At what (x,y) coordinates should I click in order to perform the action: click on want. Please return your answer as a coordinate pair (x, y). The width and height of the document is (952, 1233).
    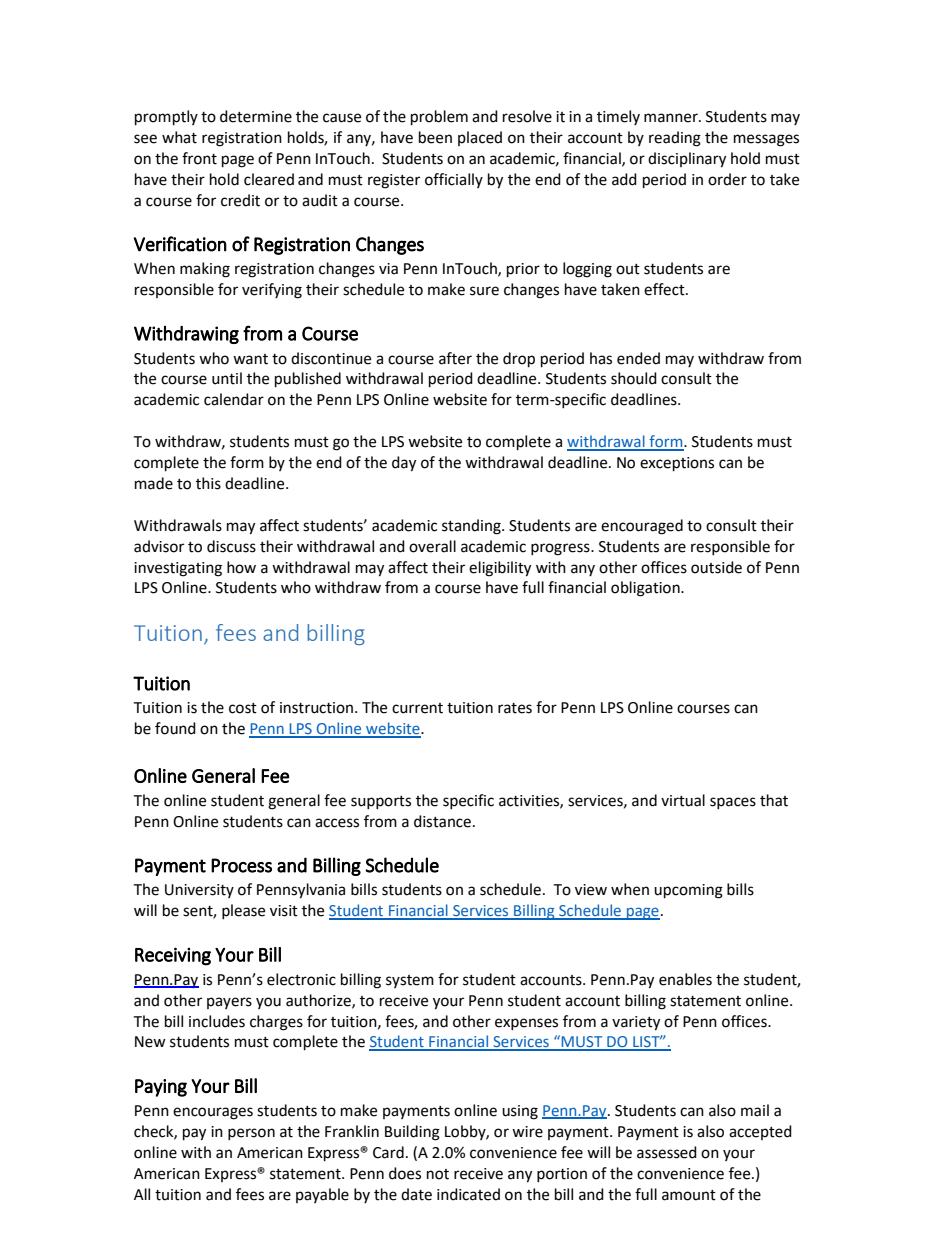
    Looking at the image, I should click on (250, 359).
